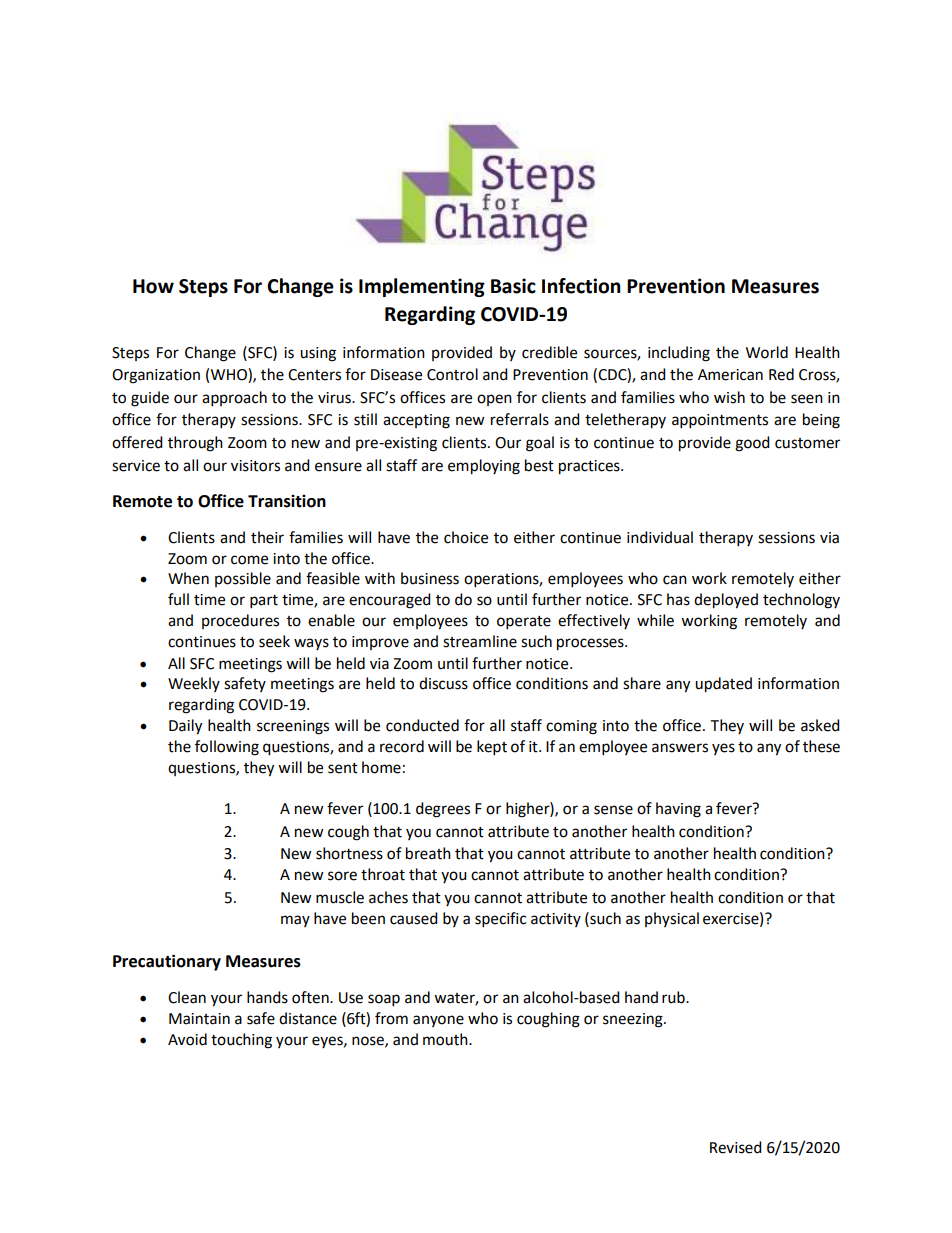  I want to click on mouth, so click(446, 1039).
